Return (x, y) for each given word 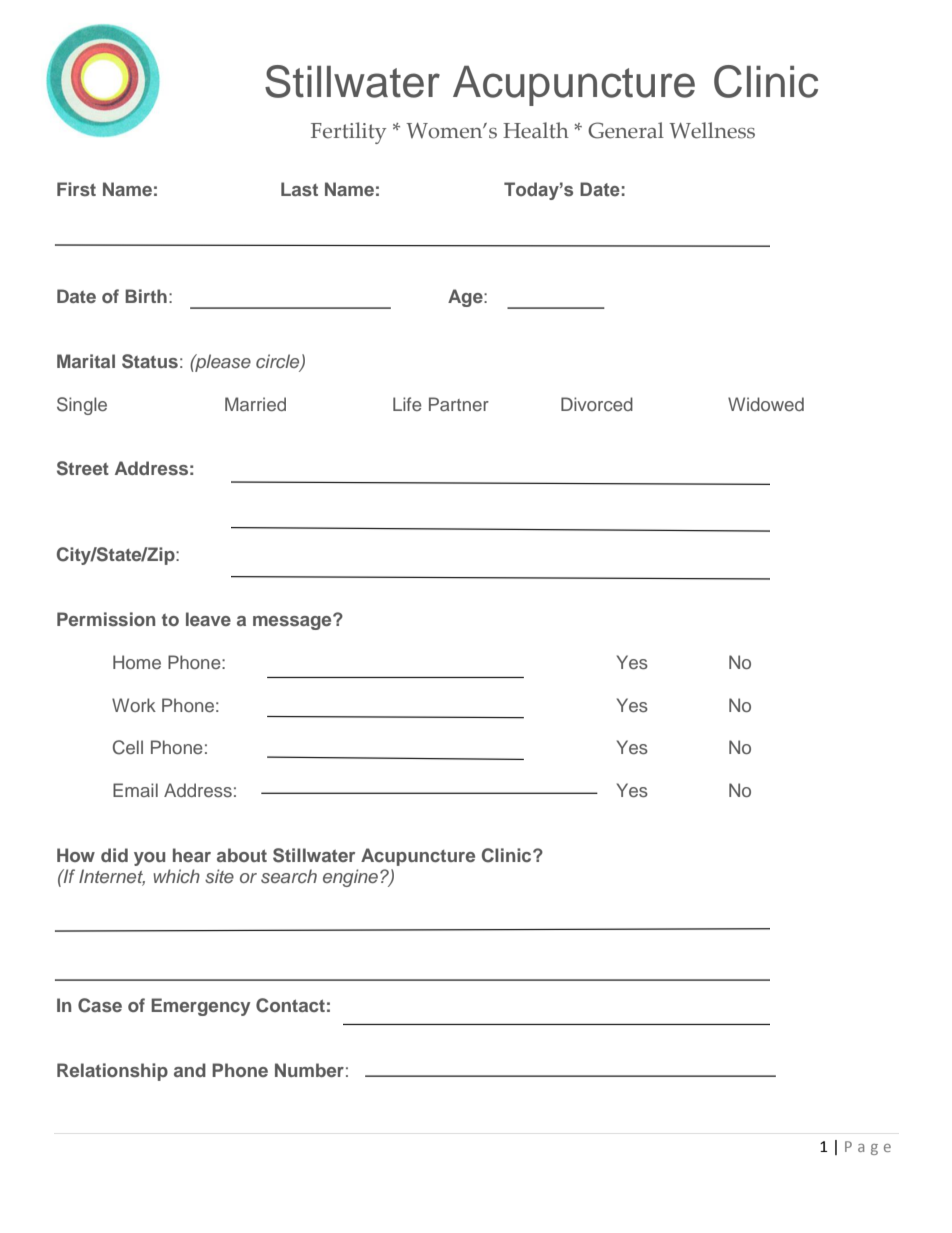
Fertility (349, 133)
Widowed (766, 404)
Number (309, 1070)
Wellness (712, 130)
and (190, 1070)
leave (208, 619)
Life (407, 404)
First (76, 189)
